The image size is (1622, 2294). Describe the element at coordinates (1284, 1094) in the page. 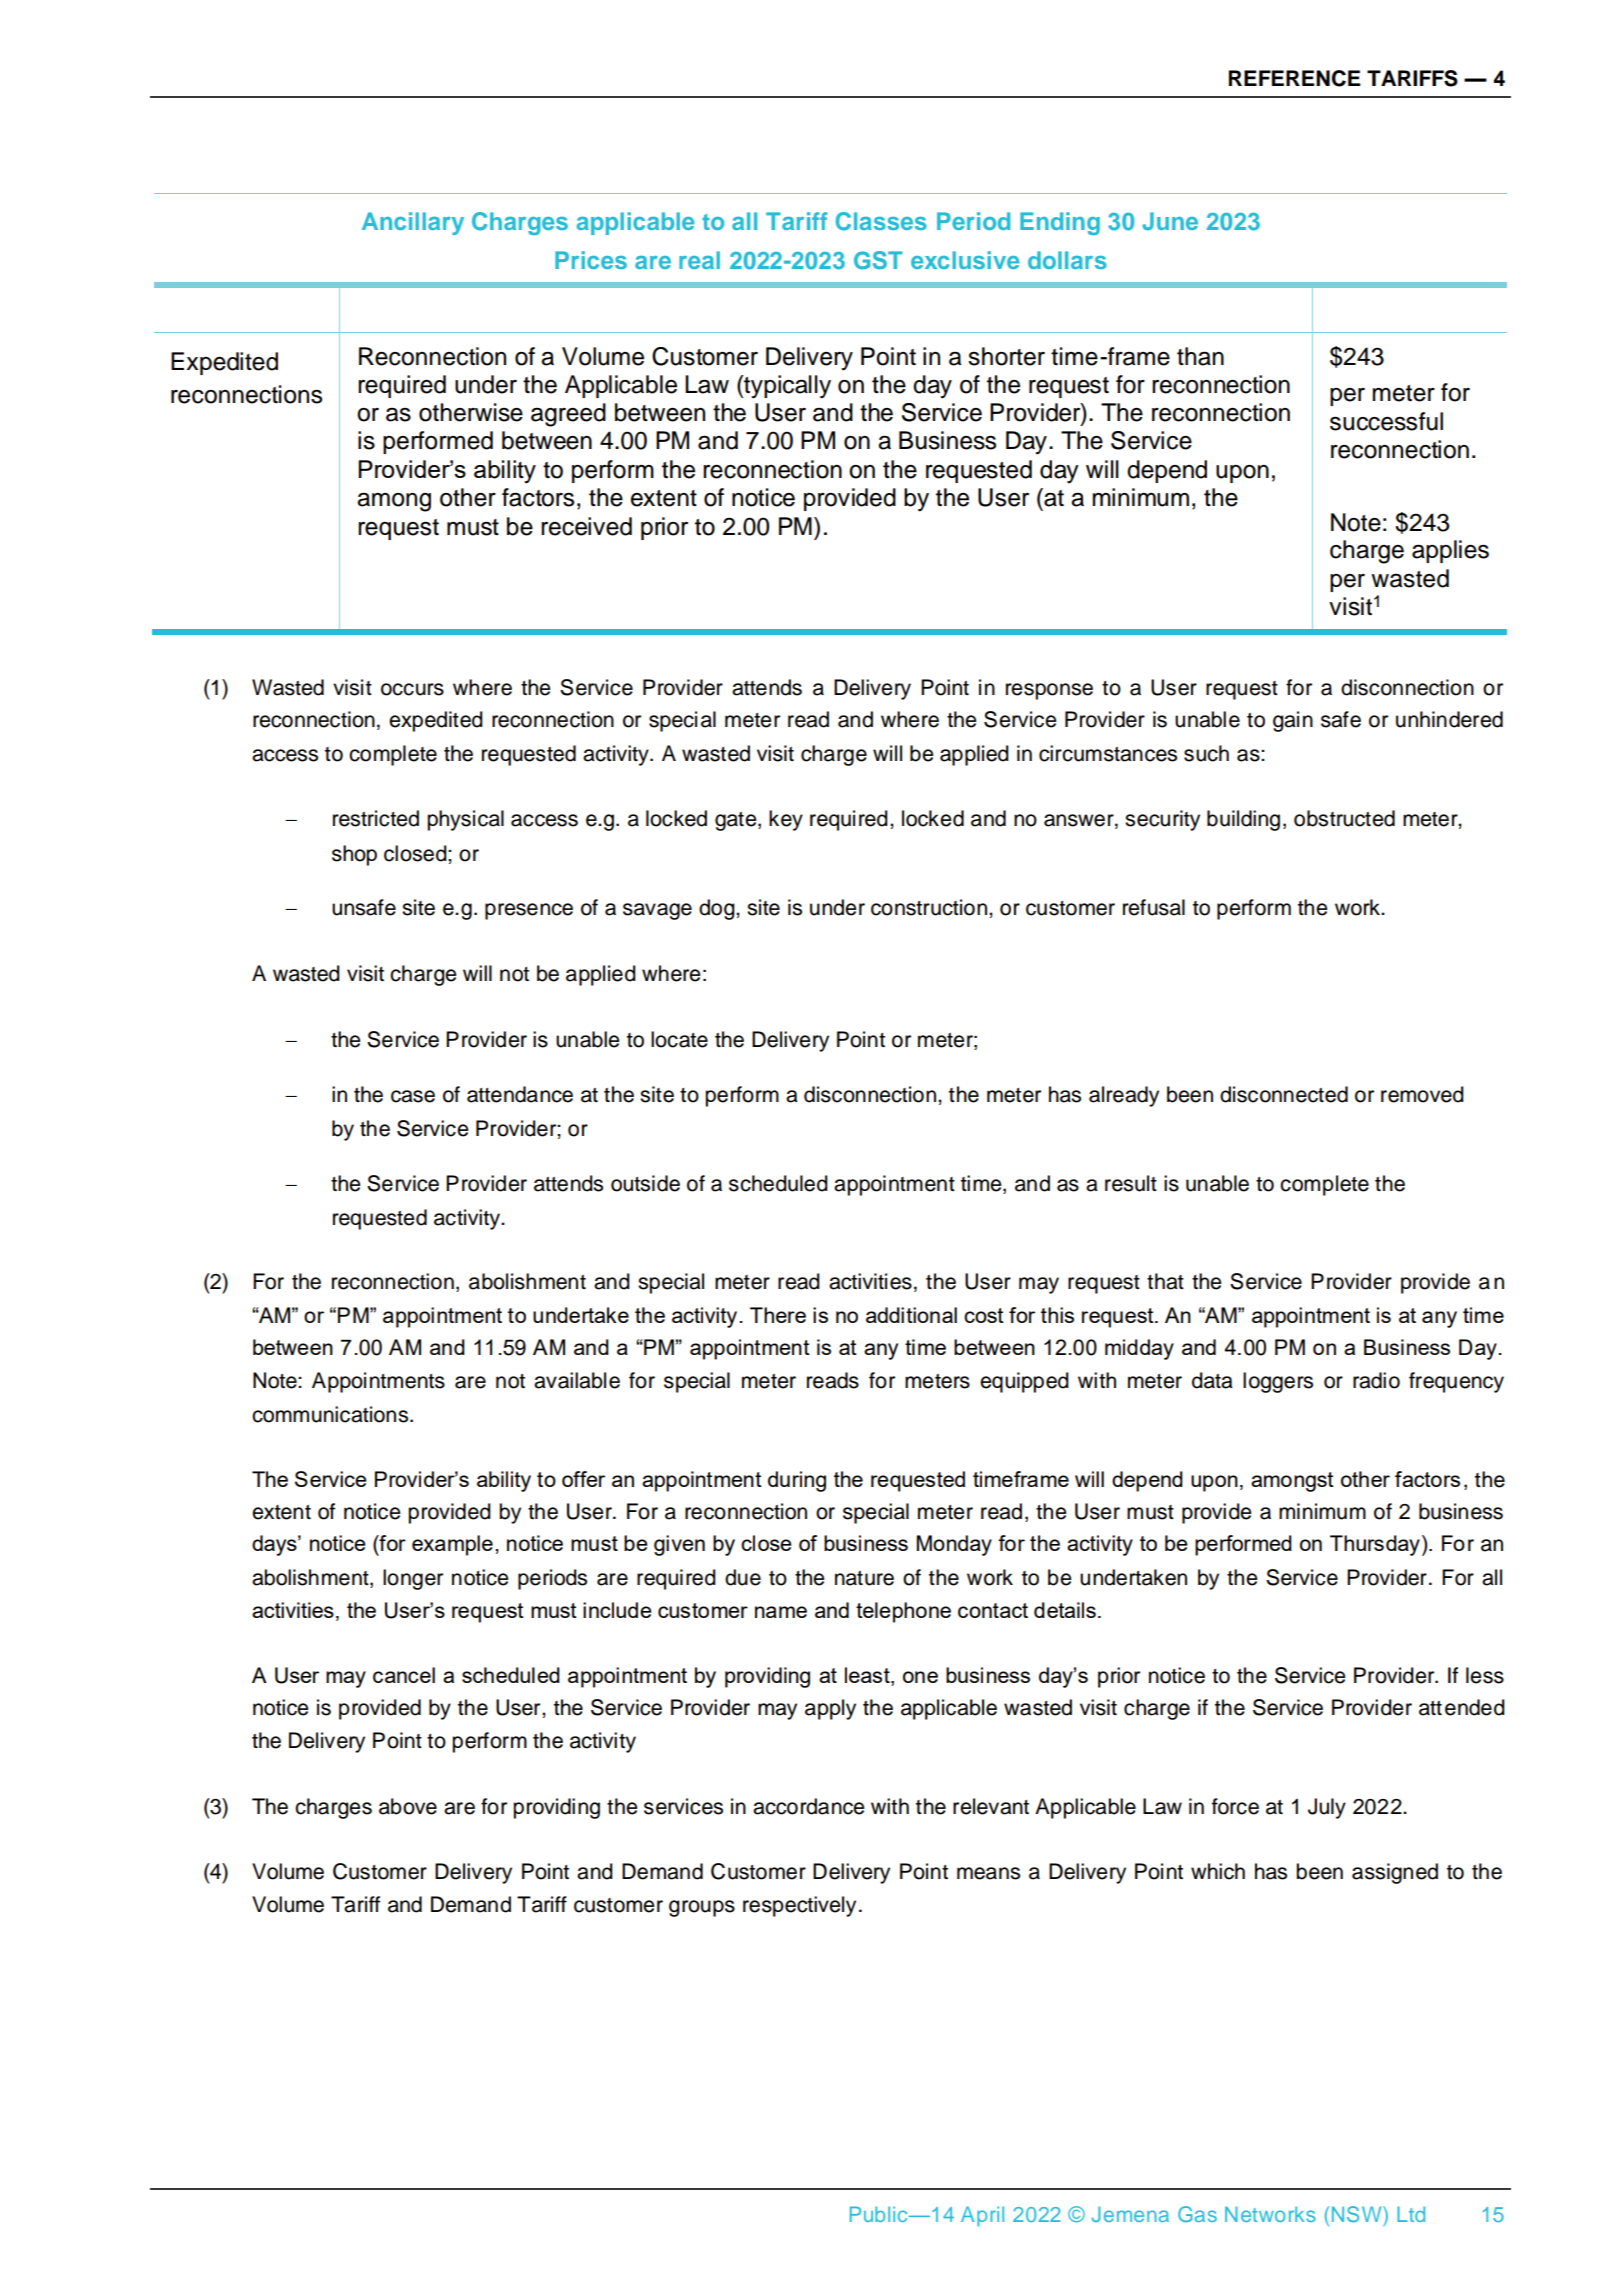

I see `disconnected` at that location.
